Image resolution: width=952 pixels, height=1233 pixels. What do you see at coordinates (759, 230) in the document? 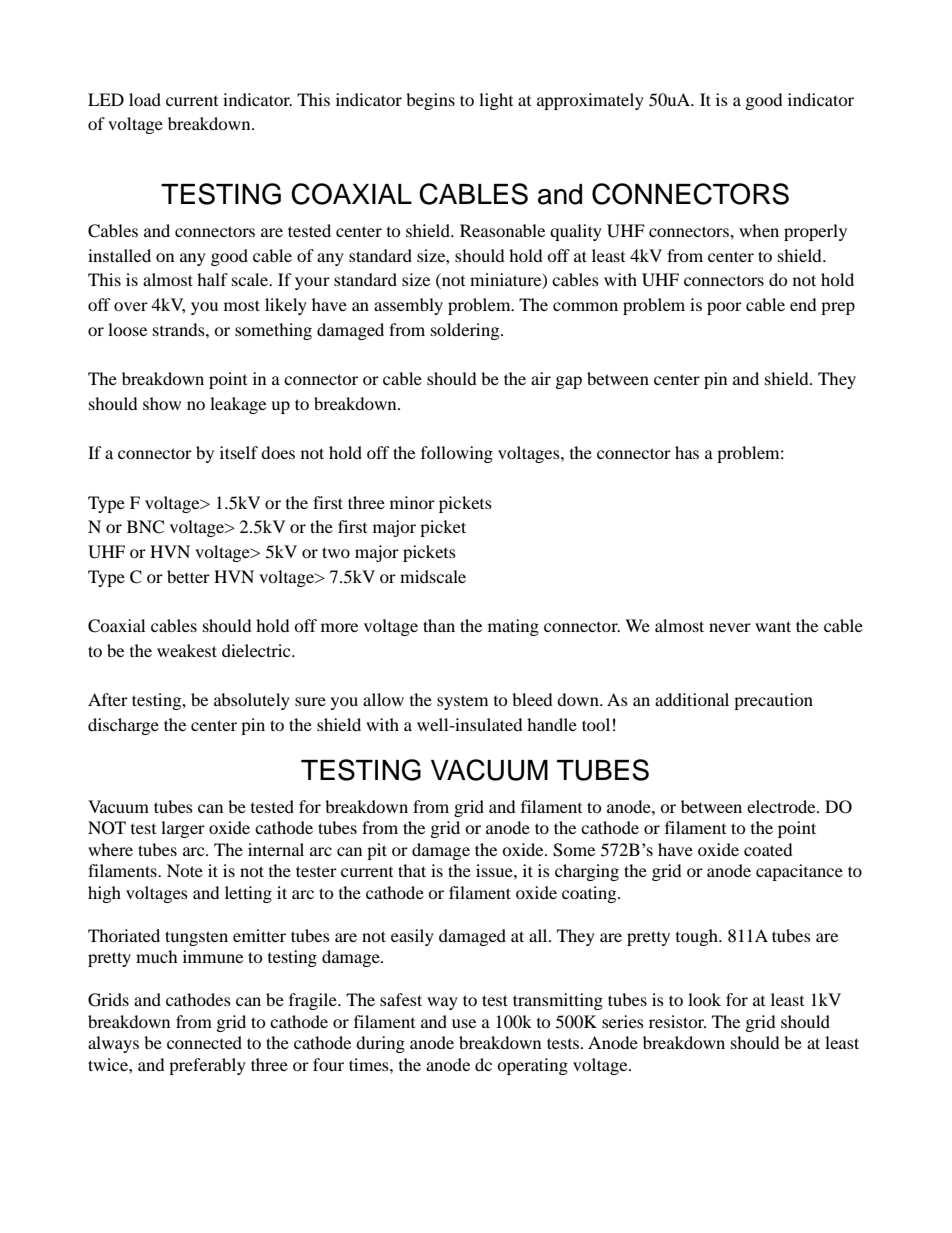
I see `when` at bounding box center [759, 230].
